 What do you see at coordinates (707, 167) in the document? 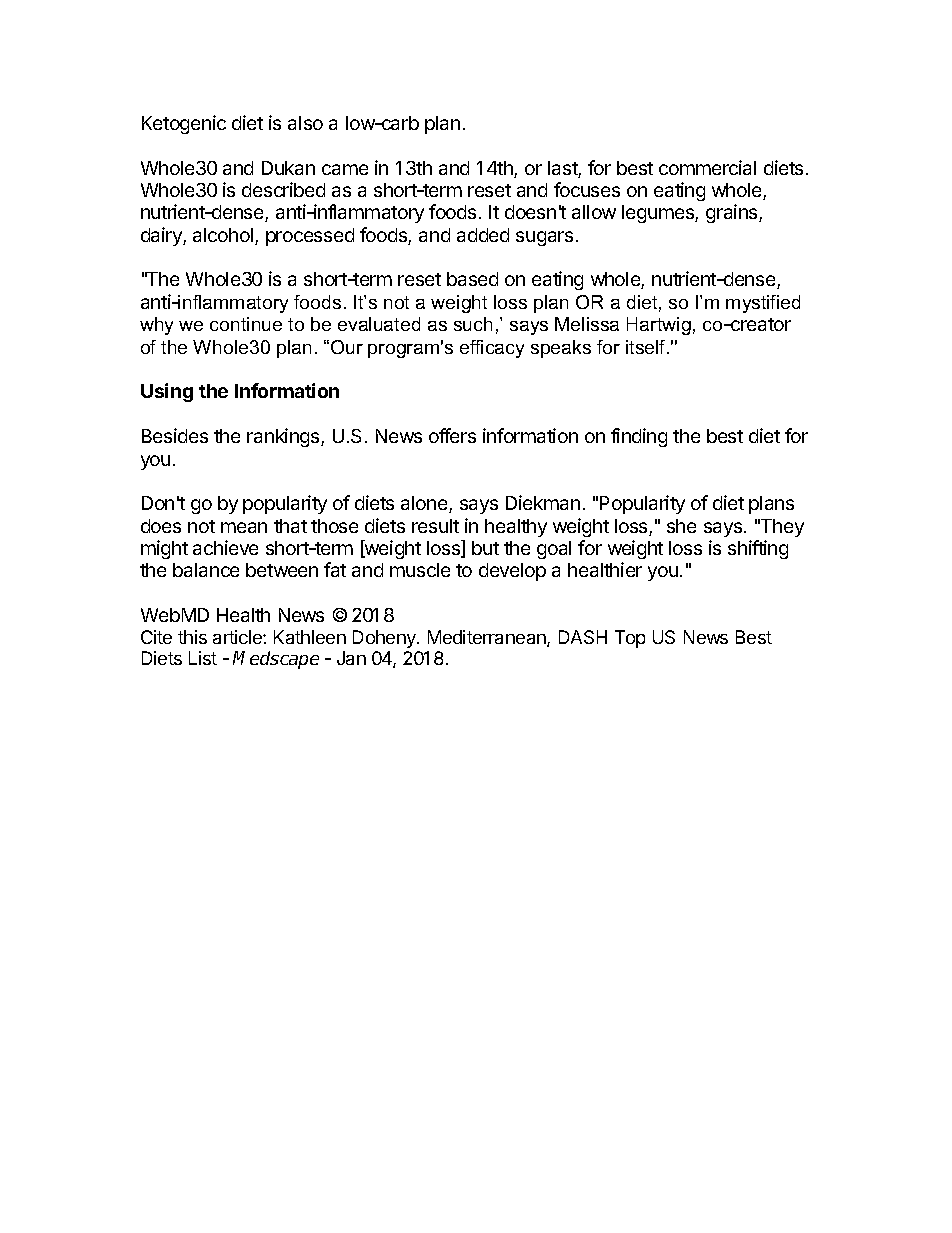
I see `commercial` at bounding box center [707, 167].
